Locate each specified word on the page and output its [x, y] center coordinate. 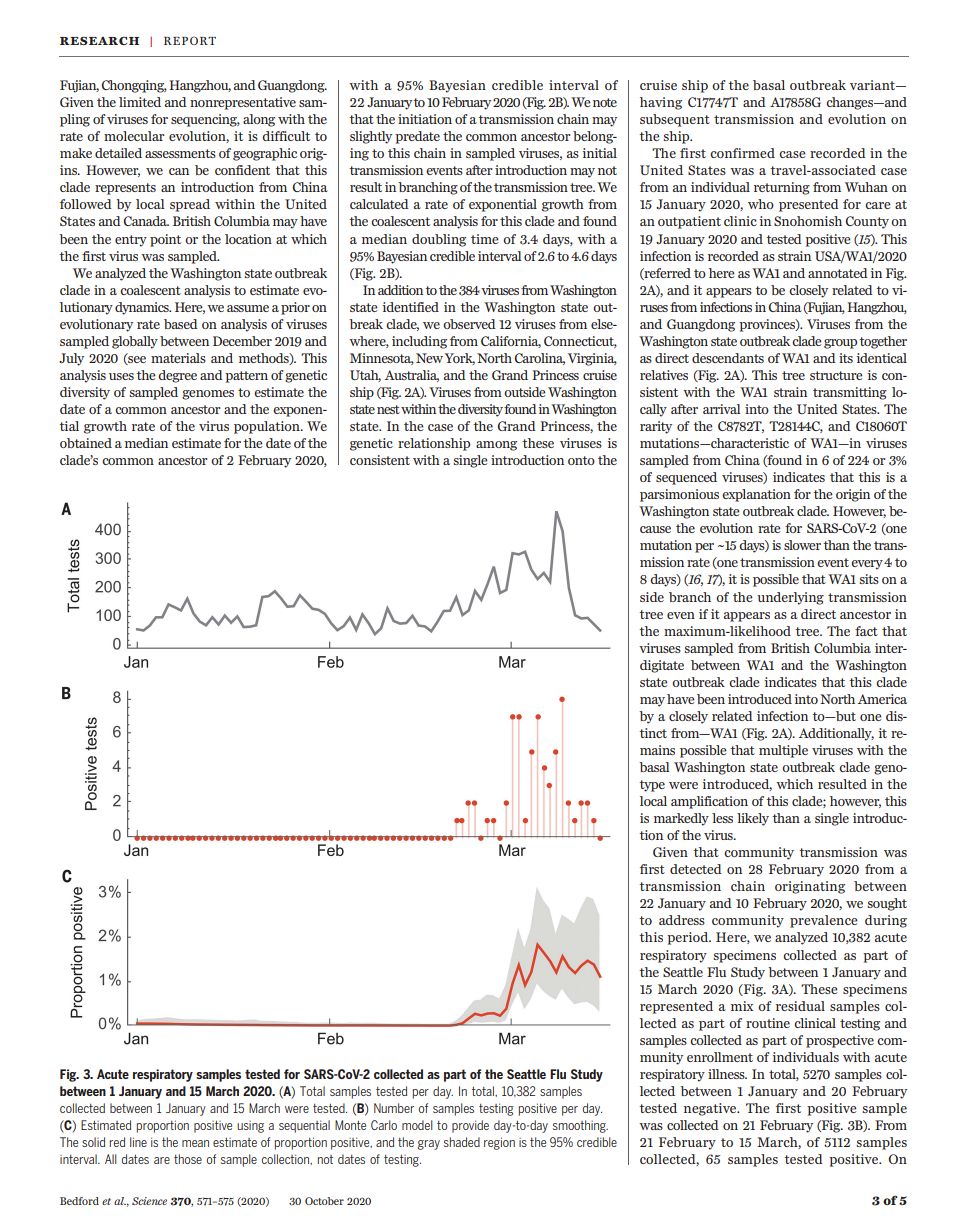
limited [140, 102]
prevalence [824, 921]
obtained [86, 443]
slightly [371, 137]
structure [836, 375]
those [188, 1159]
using [250, 1127]
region [499, 1143]
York [460, 359]
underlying [790, 598]
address [682, 920]
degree [177, 376]
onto [581, 460]
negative [711, 1109]
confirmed [742, 153]
